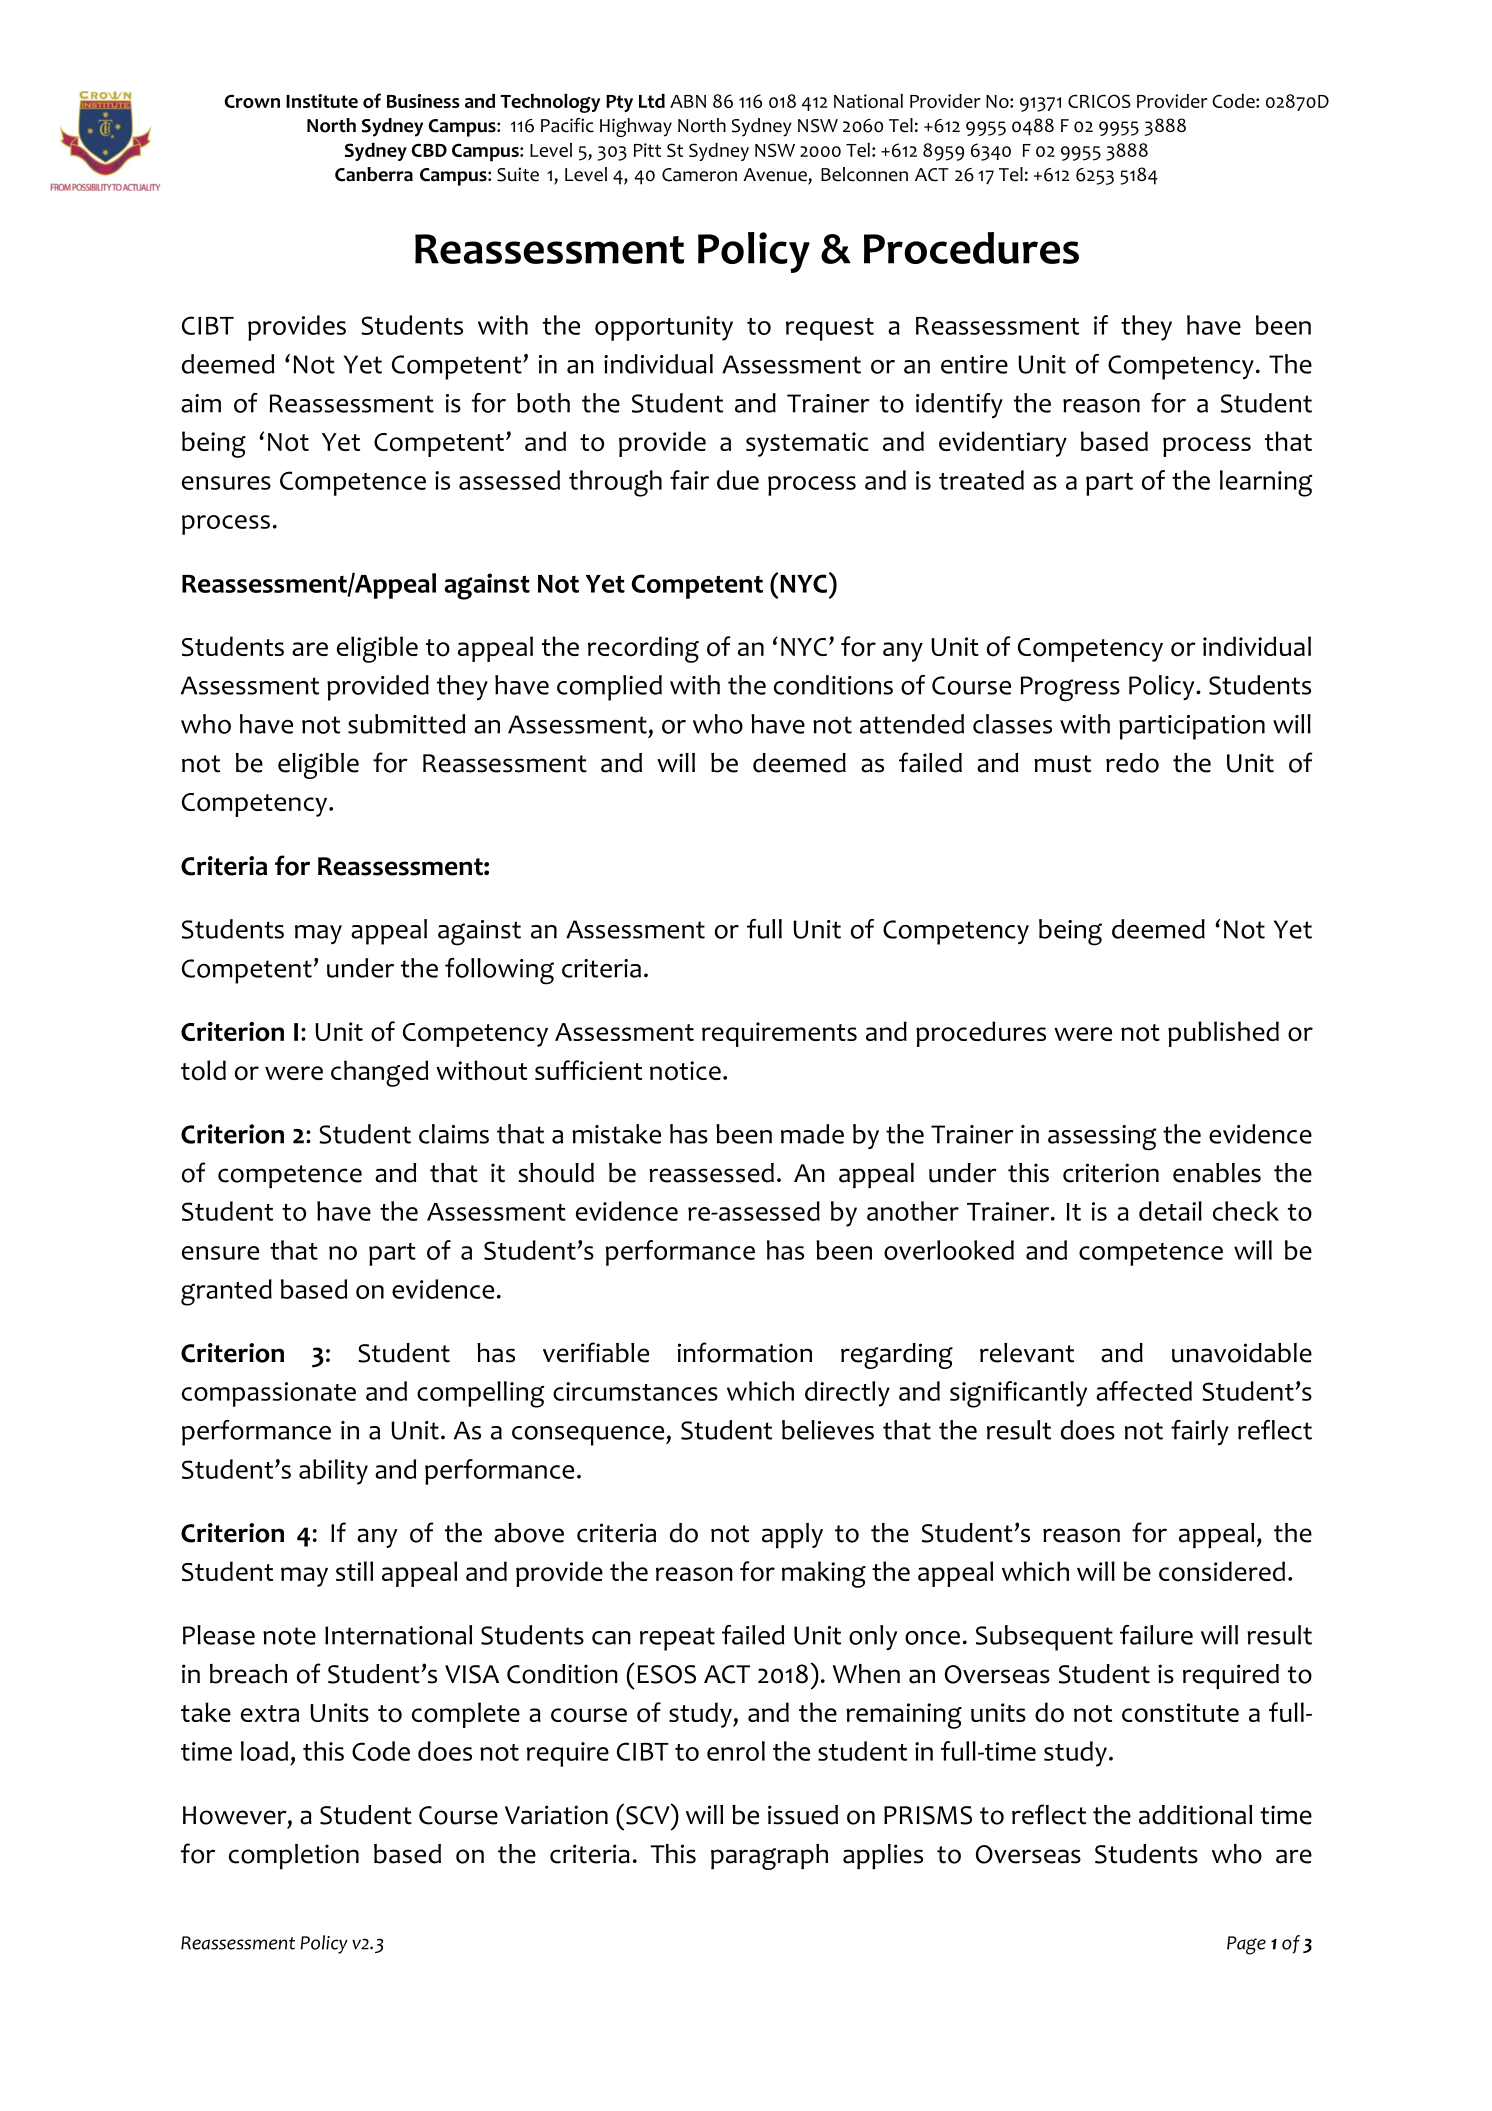  What do you see at coordinates (333, 1472) in the screenshot?
I see `ability` at bounding box center [333, 1472].
